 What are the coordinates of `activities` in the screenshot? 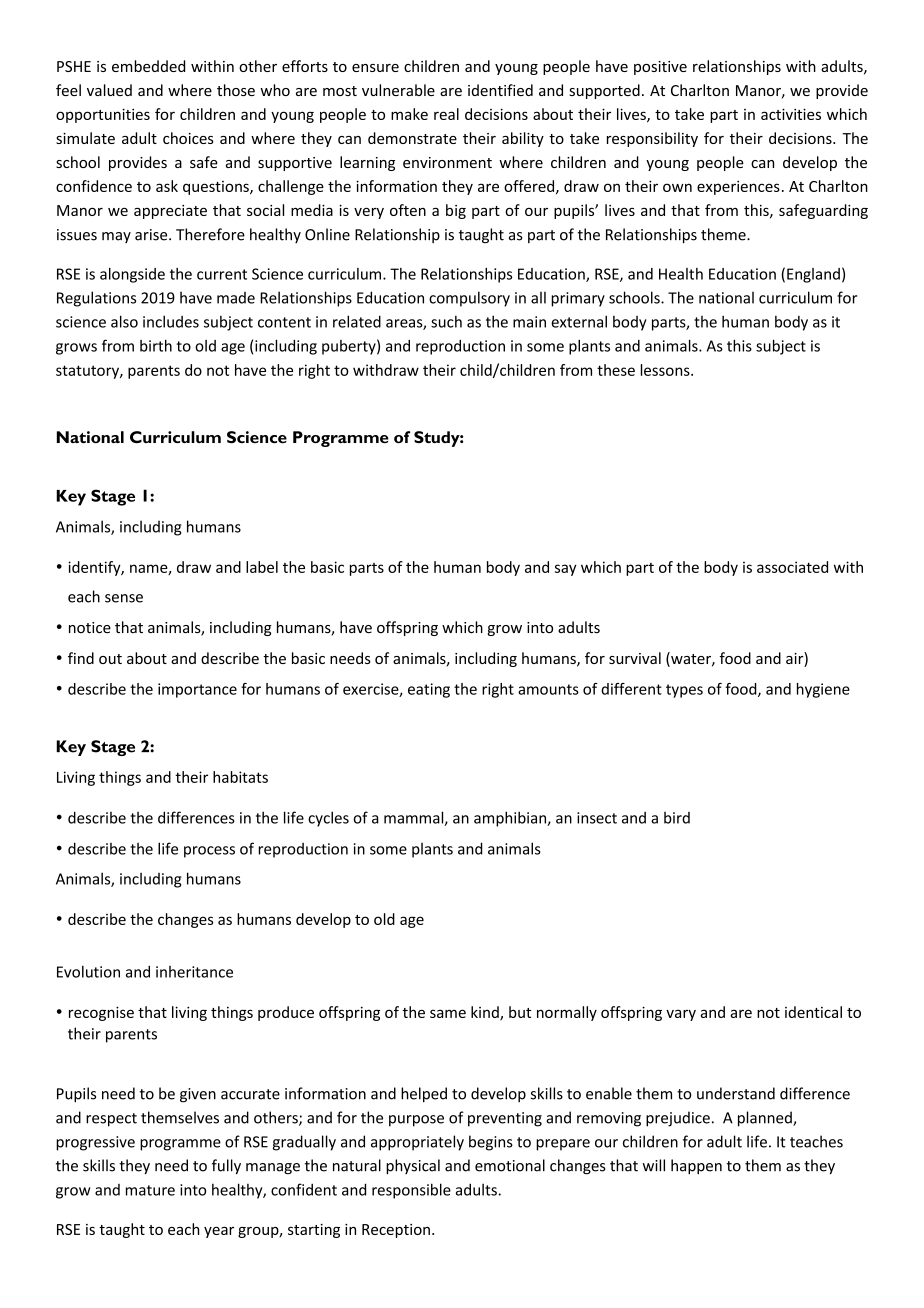 It's located at (791, 114).
